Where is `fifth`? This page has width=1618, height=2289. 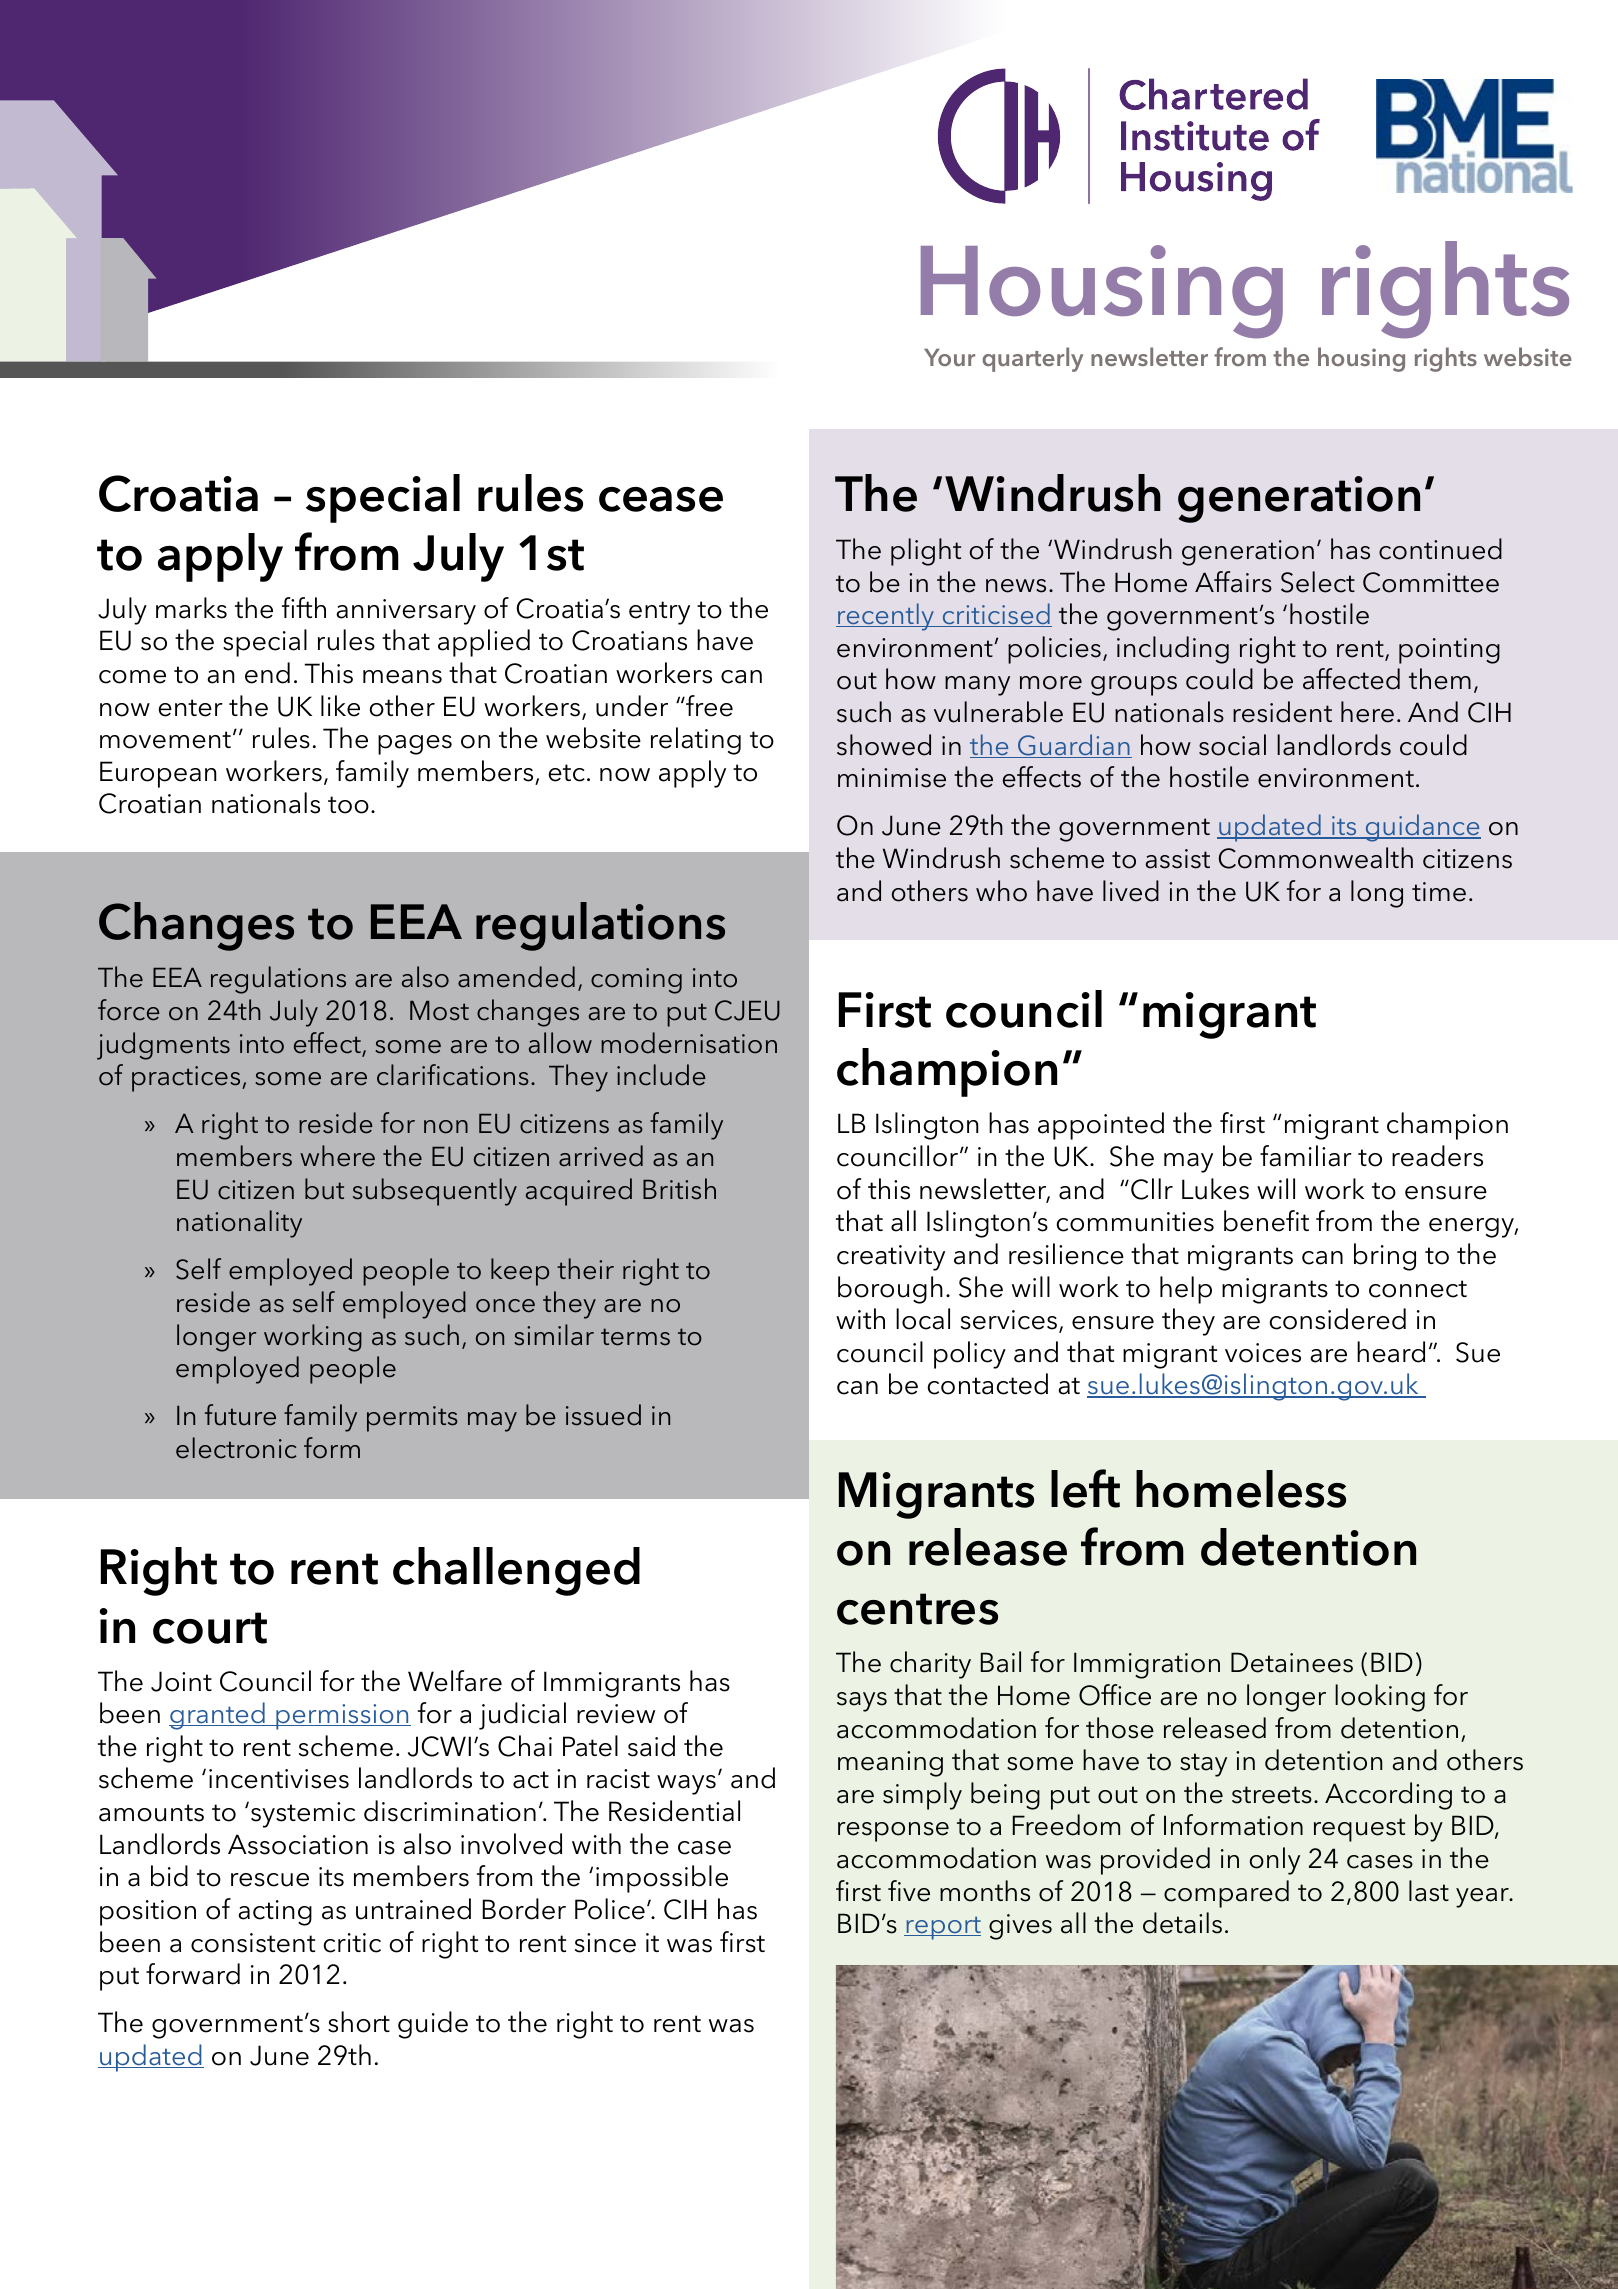 fifth is located at coordinates (304, 607).
